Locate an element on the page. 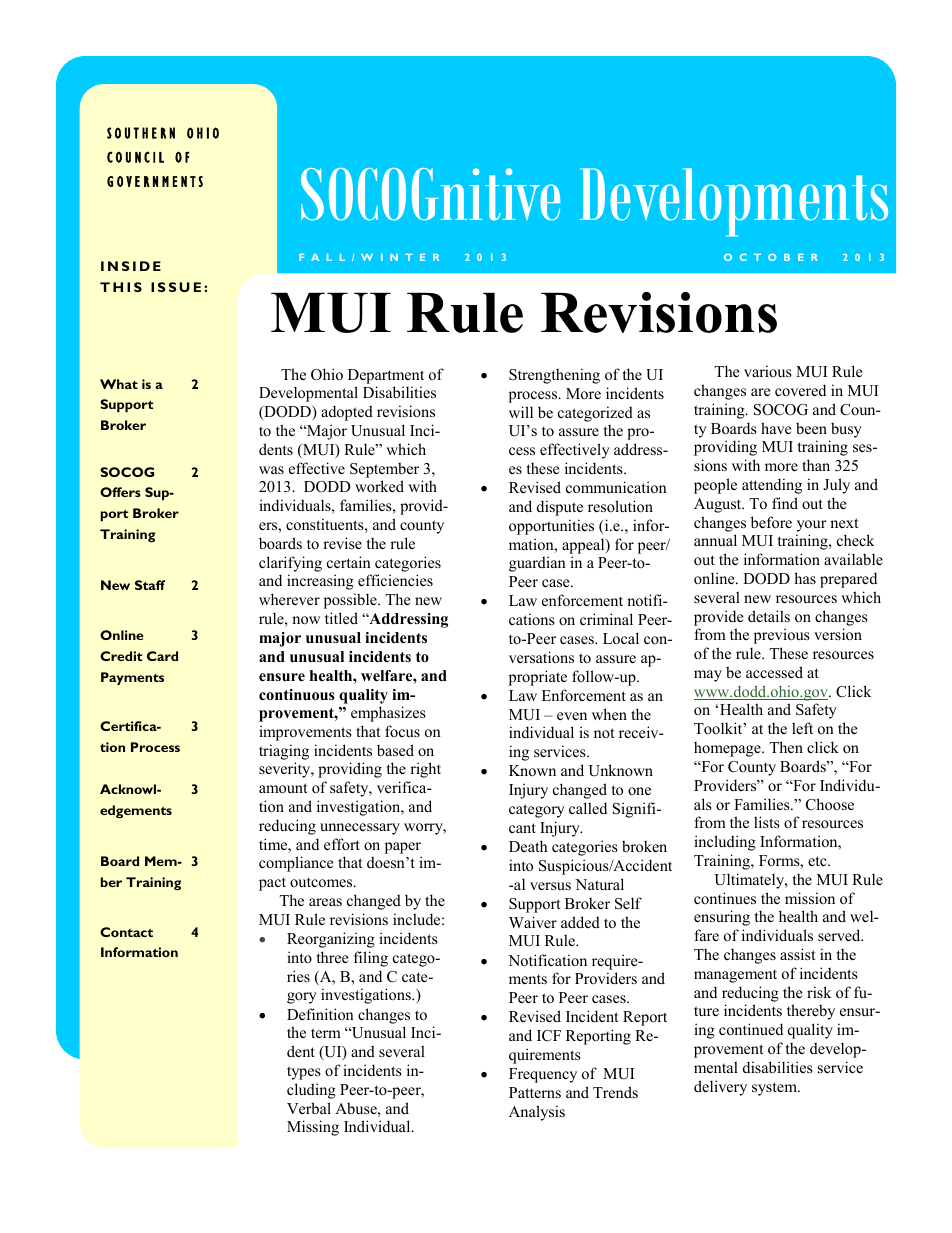  covered is located at coordinates (800, 390).
